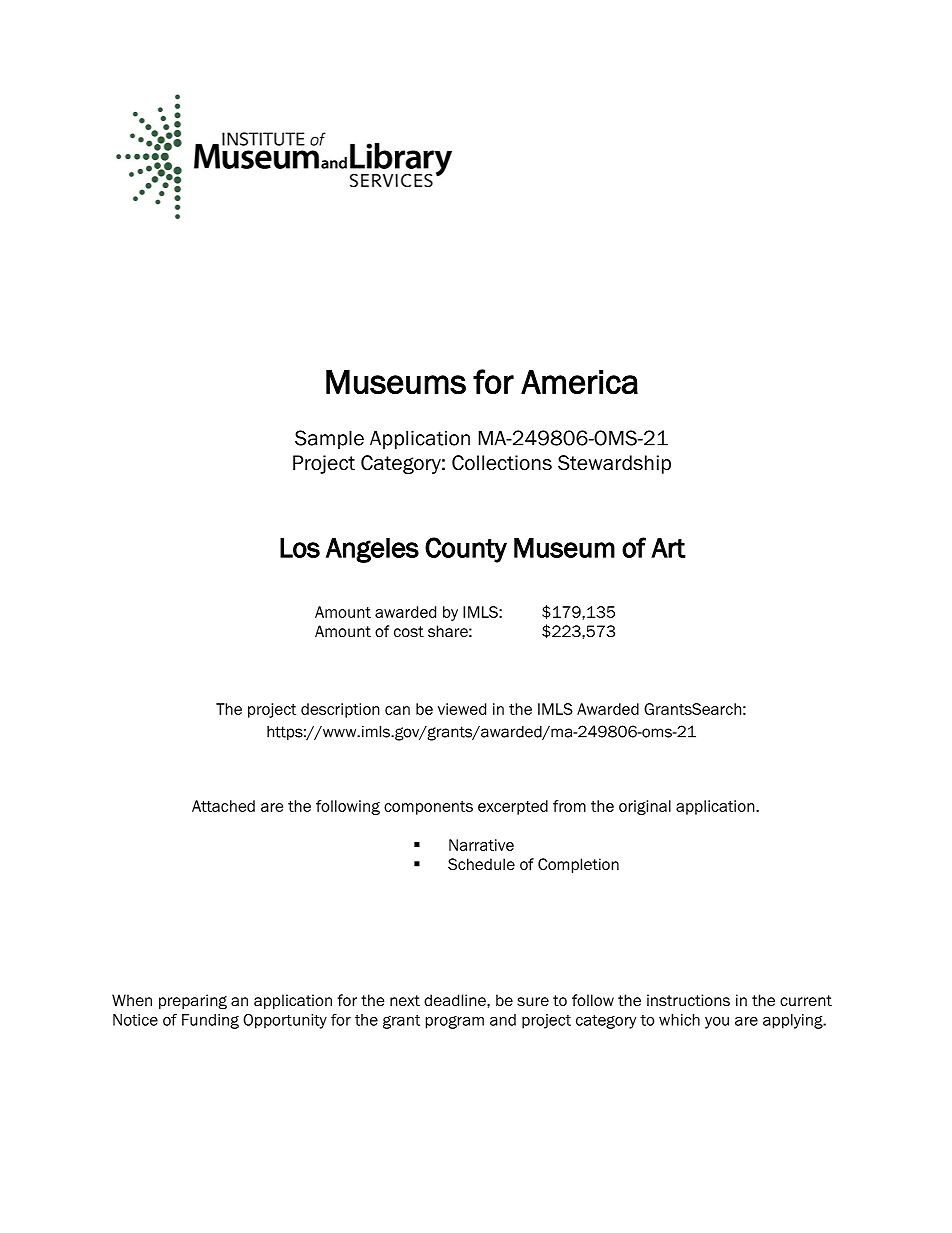 This screenshot has width=952, height=1233. Describe the element at coordinates (462, 709) in the screenshot. I see `viewed` at that location.
